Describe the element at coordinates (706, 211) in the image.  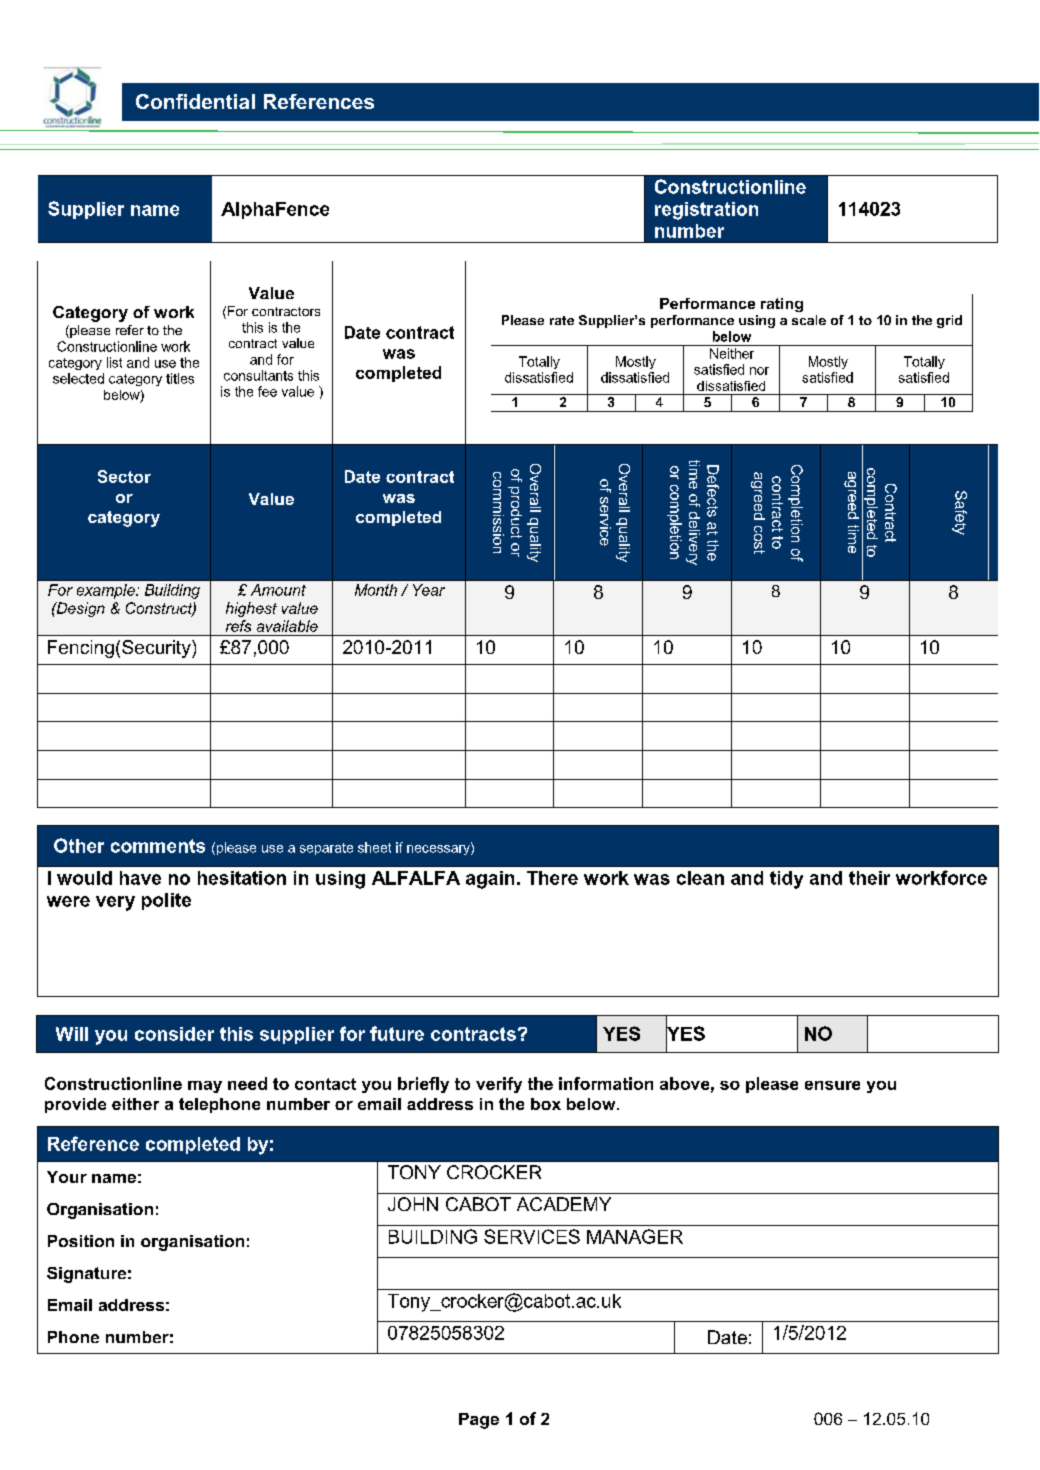
I see `registration` at that location.
